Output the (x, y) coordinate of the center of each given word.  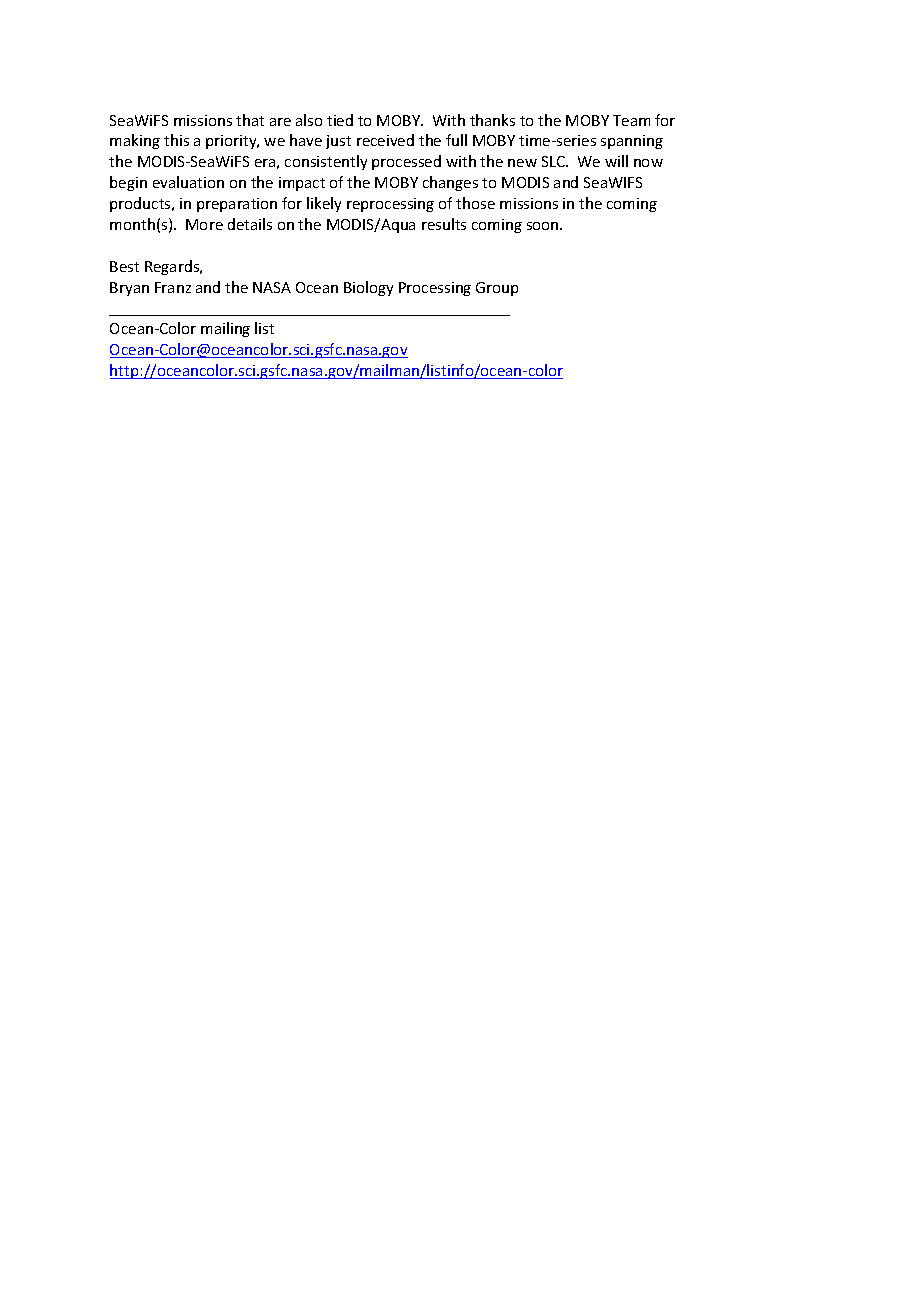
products (141, 204)
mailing (225, 329)
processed (406, 162)
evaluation (188, 182)
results (444, 224)
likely (324, 204)
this (176, 140)
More (204, 224)
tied (340, 120)
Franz (173, 287)
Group (497, 289)
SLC (555, 161)
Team (631, 120)
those (475, 203)
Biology (368, 288)
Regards (173, 267)
